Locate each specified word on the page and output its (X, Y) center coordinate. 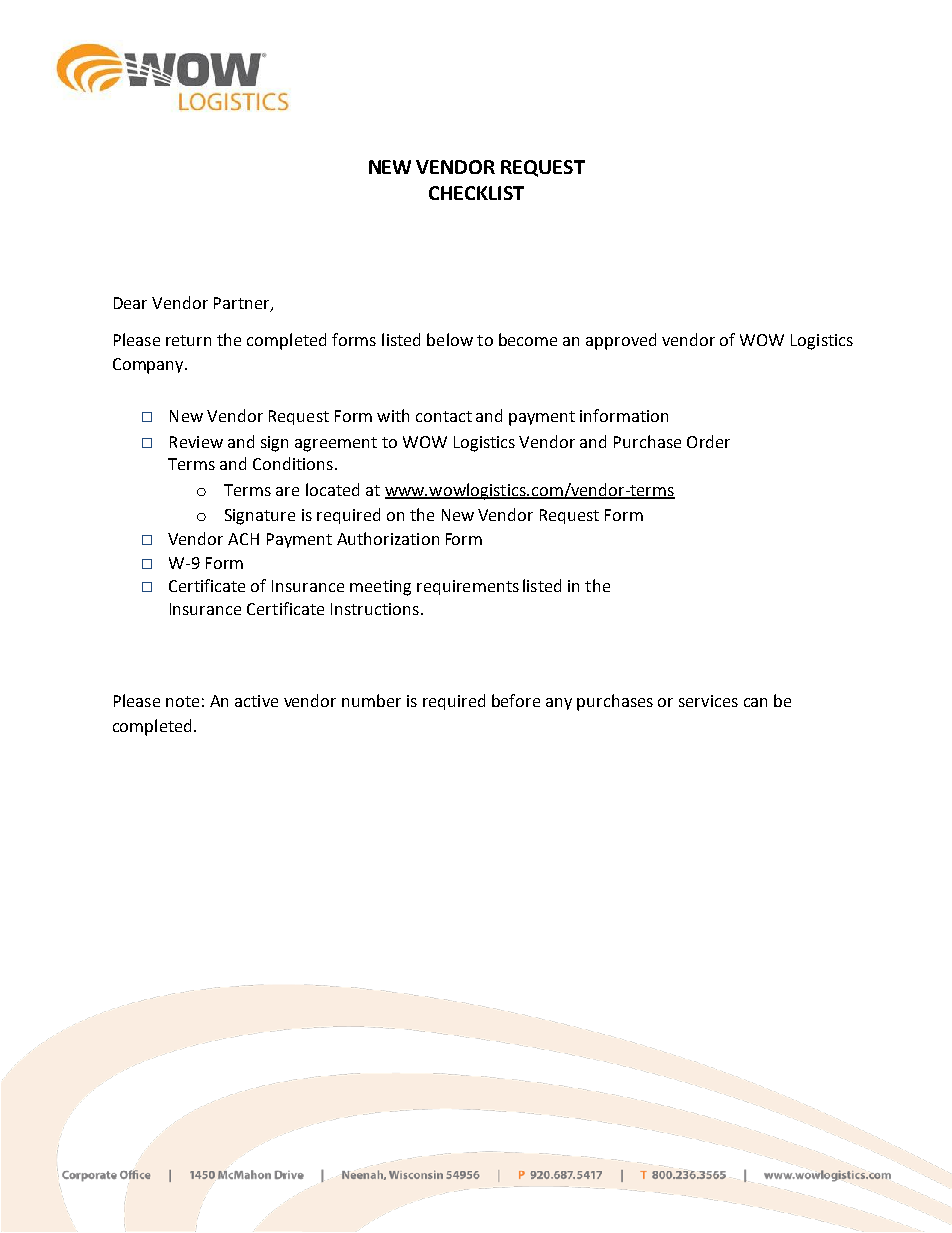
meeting (380, 588)
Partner (243, 304)
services (708, 701)
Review (196, 442)
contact (444, 416)
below (450, 339)
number (371, 700)
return (188, 340)
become (528, 339)
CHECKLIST (476, 193)
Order (708, 441)
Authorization (388, 538)
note (182, 701)
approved (621, 341)
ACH (243, 539)
